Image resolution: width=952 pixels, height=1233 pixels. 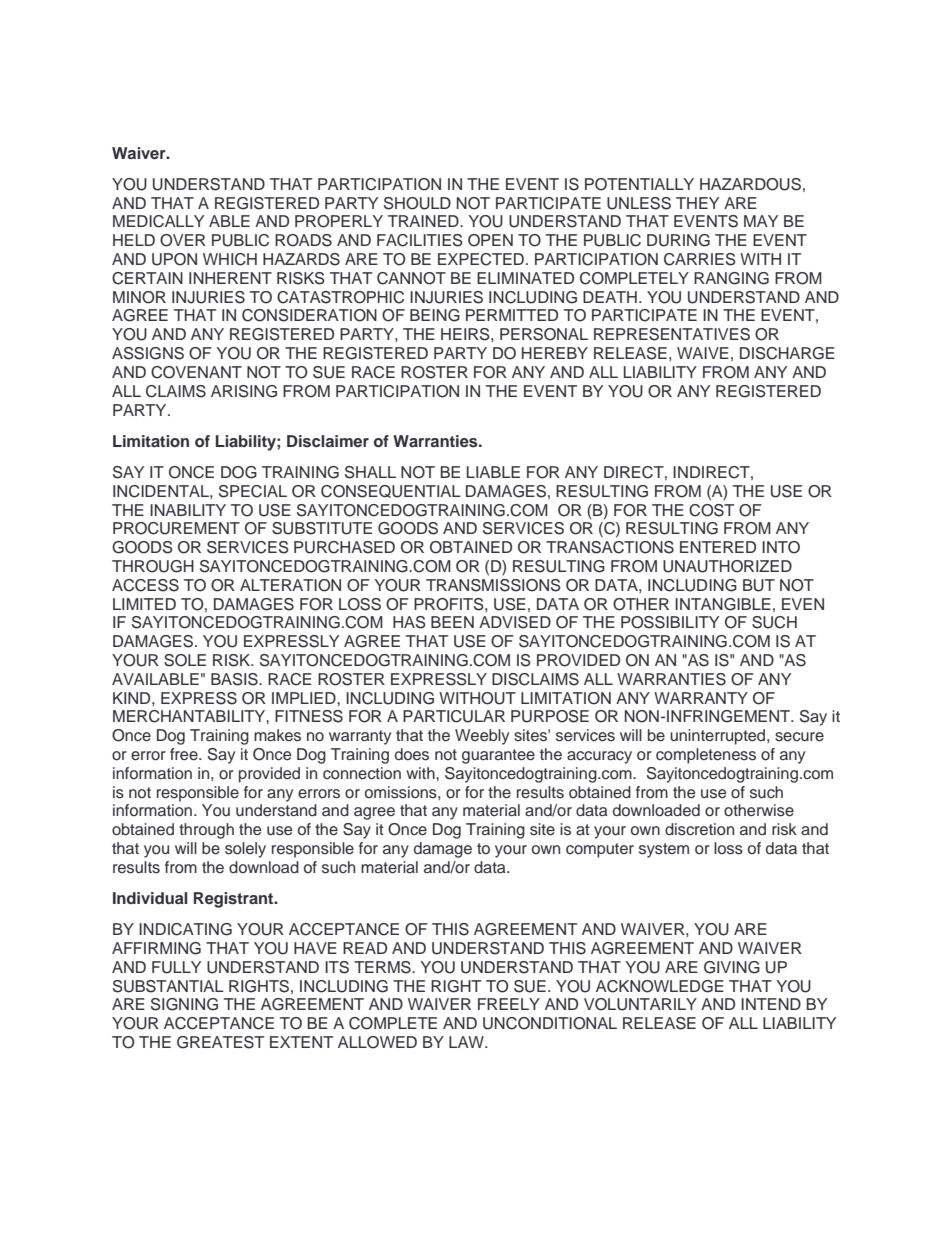 What do you see at coordinates (424, 221) in the screenshot?
I see `TRAINED` at bounding box center [424, 221].
